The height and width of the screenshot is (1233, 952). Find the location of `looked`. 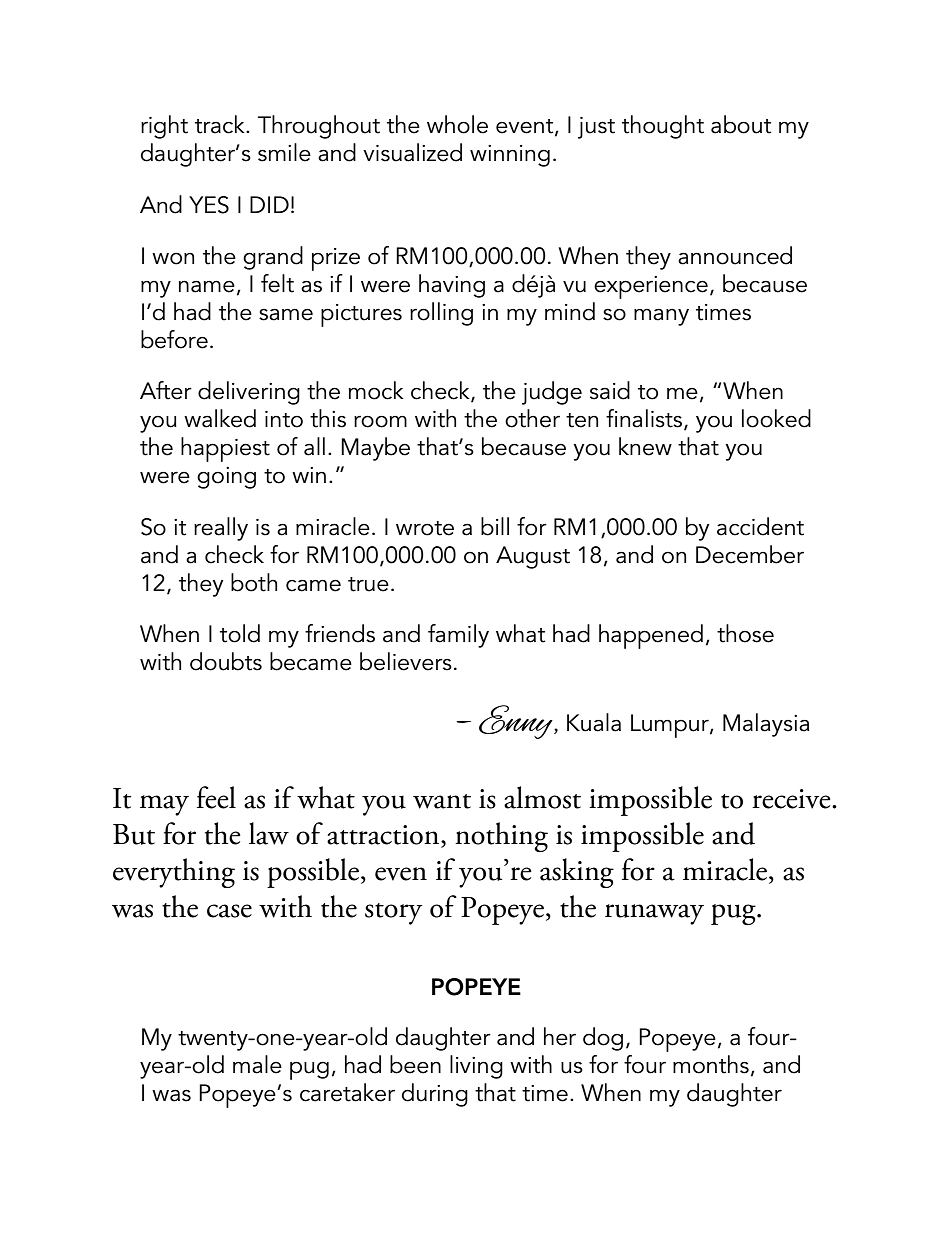

looked is located at coordinates (776, 418).
